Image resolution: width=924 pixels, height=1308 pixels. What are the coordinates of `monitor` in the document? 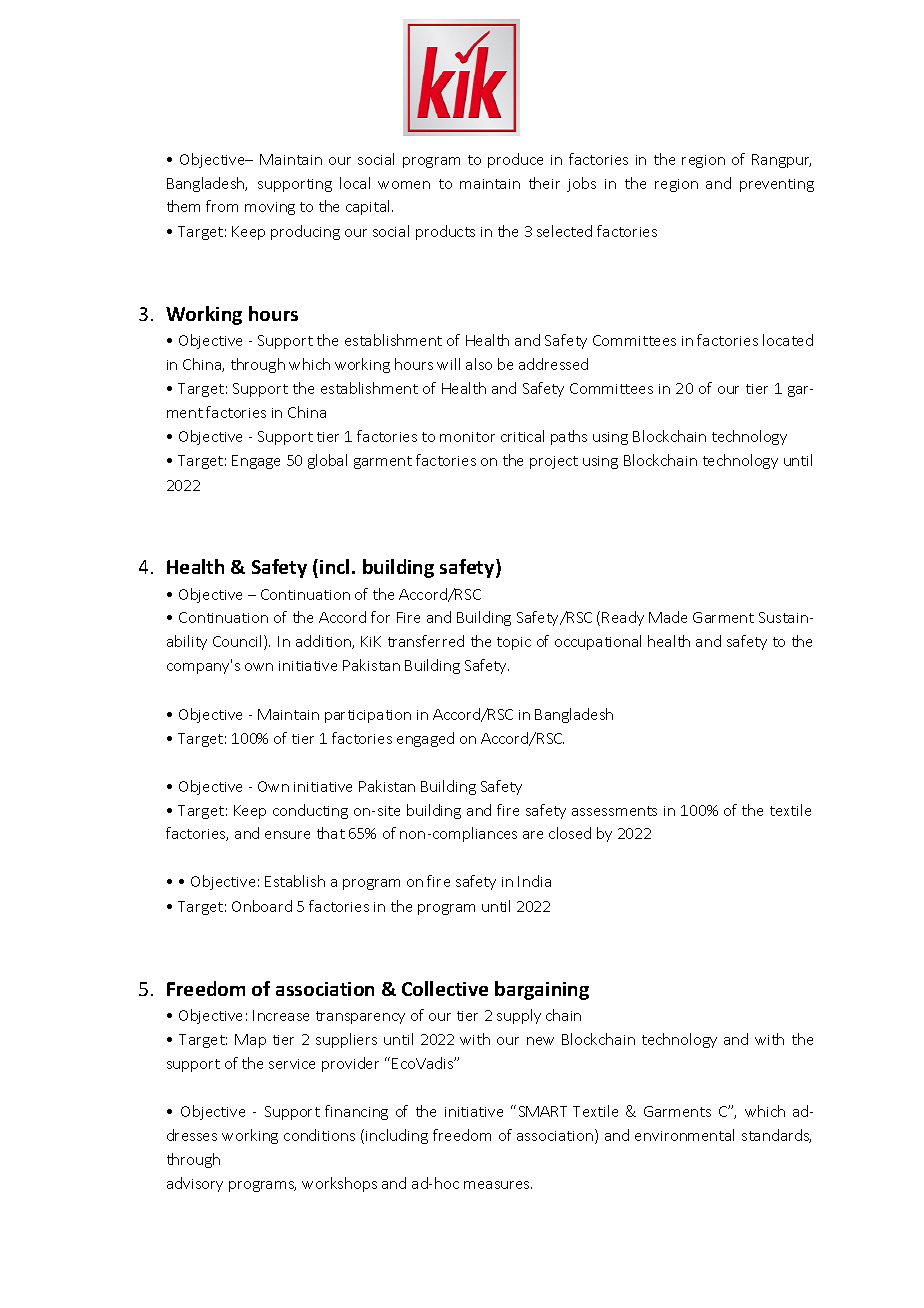 It's located at (467, 437).
